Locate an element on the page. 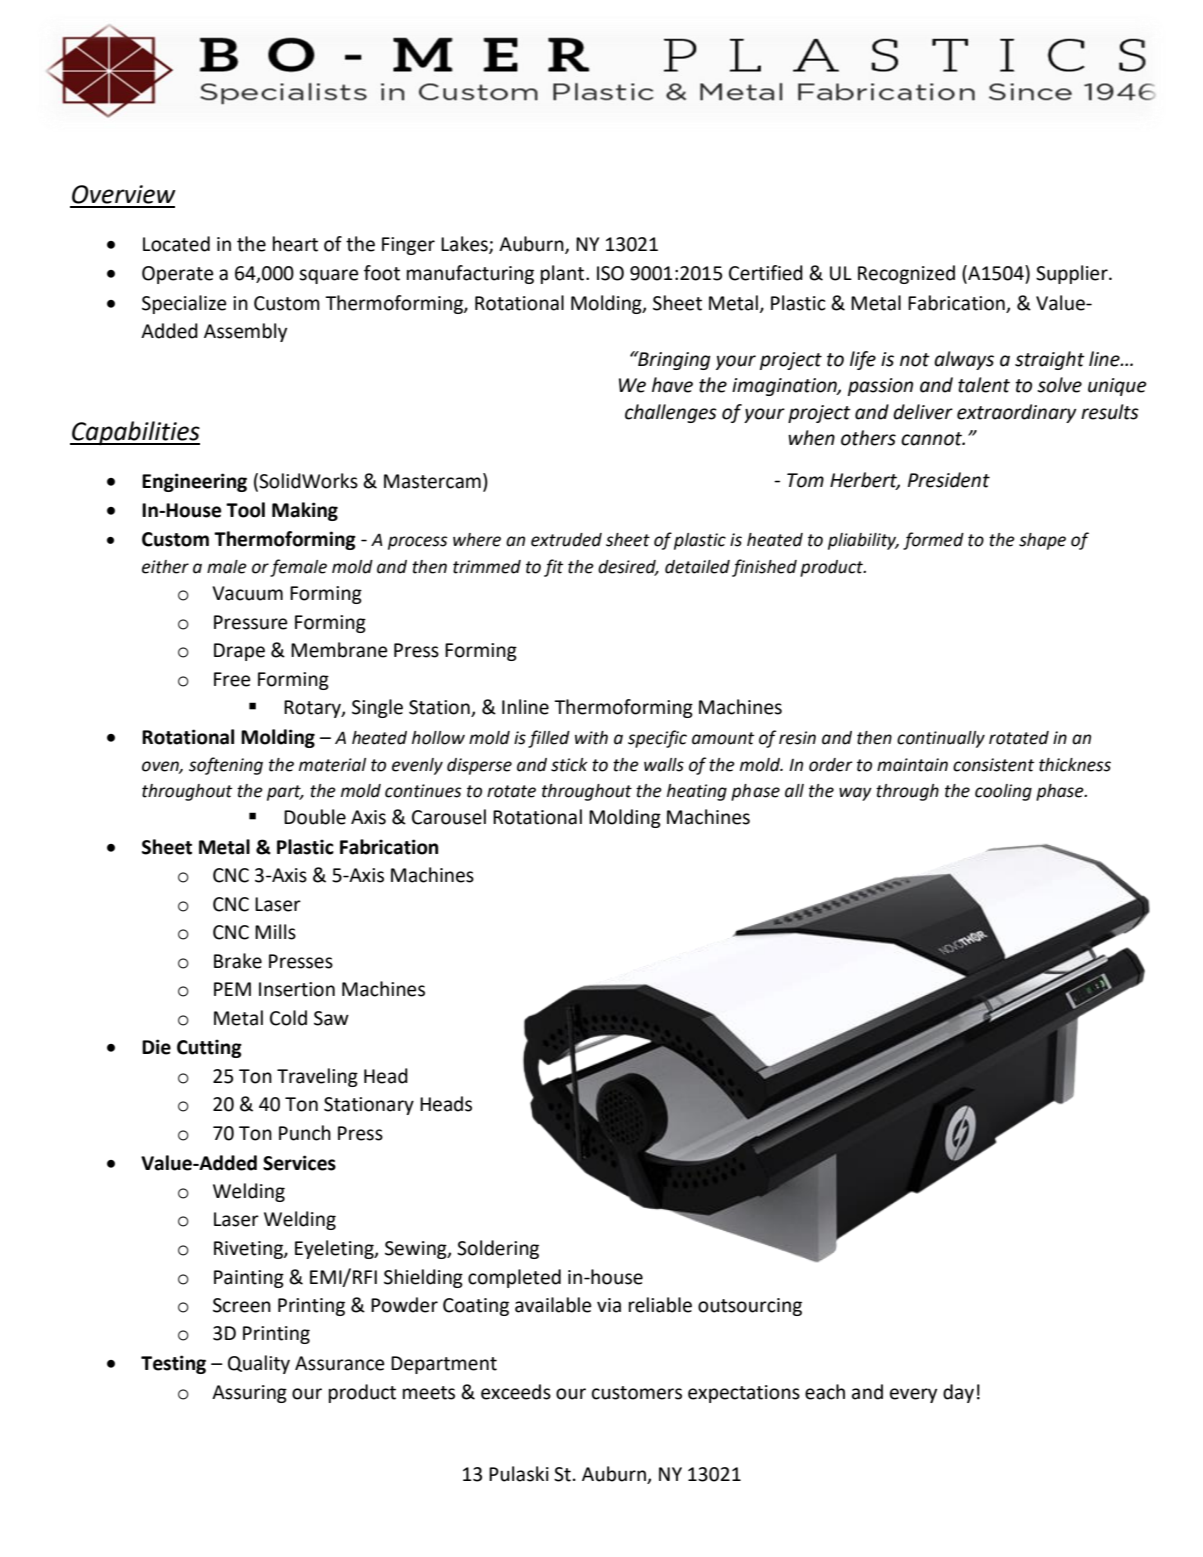 The image size is (1203, 1557). Services is located at coordinates (299, 1163).
